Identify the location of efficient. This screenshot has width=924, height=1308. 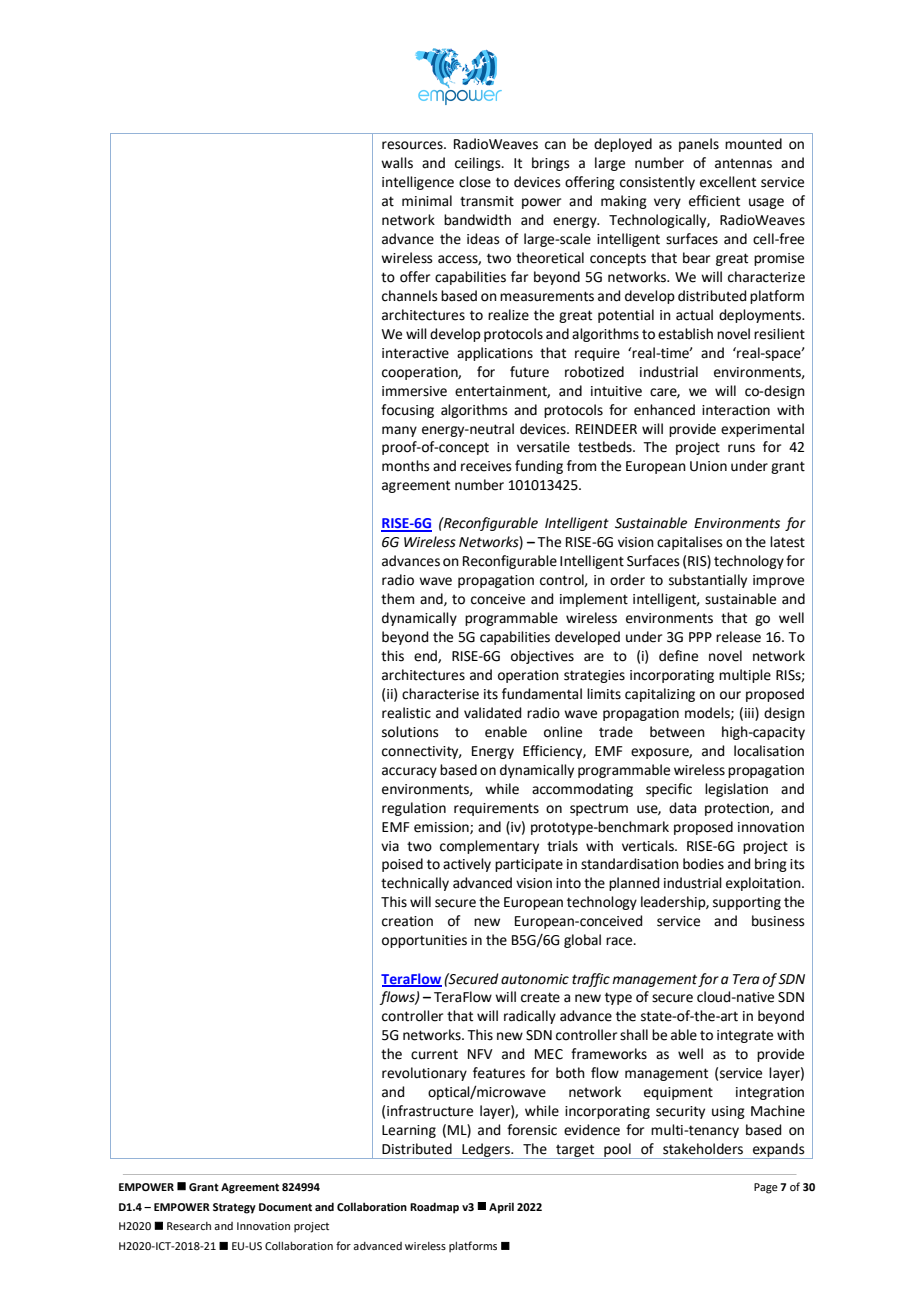
(714, 201).
